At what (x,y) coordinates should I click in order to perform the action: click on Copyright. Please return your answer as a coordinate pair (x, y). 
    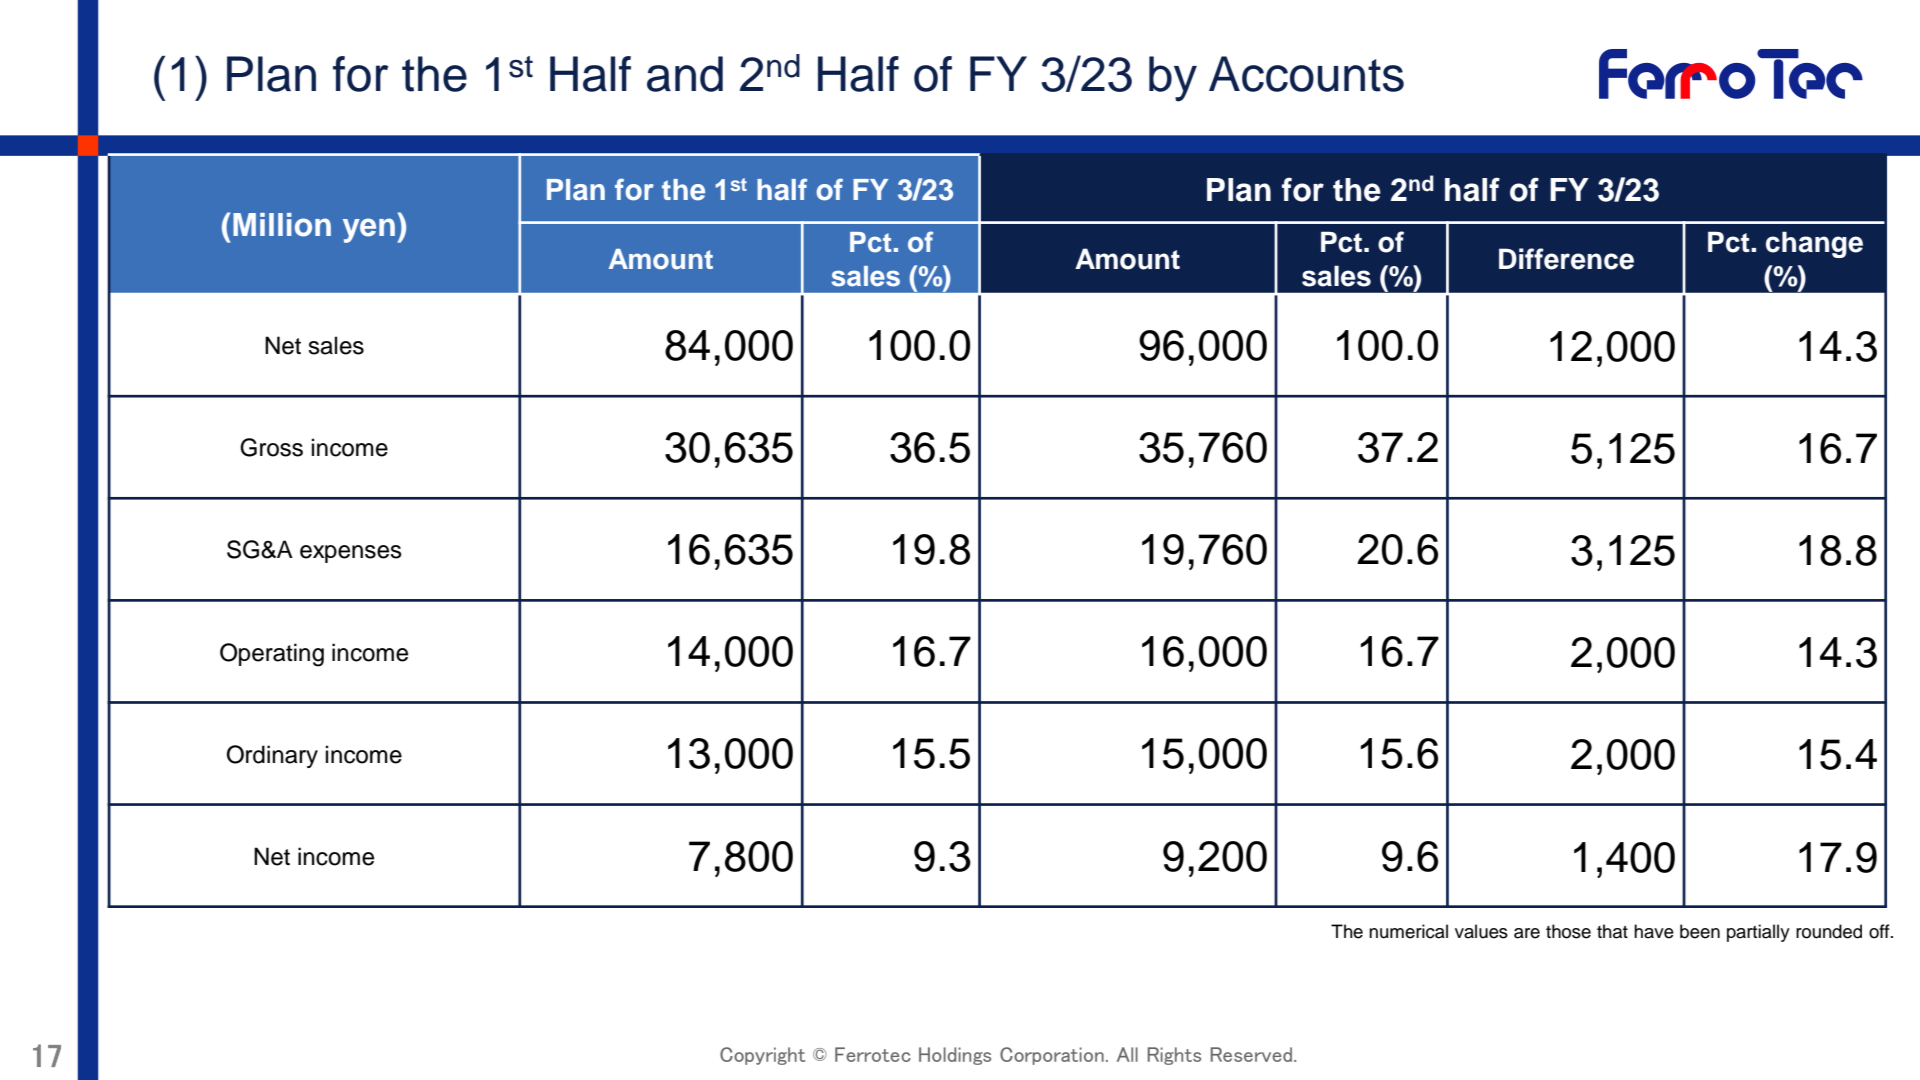
    Looking at the image, I should click on (763, 1056).
